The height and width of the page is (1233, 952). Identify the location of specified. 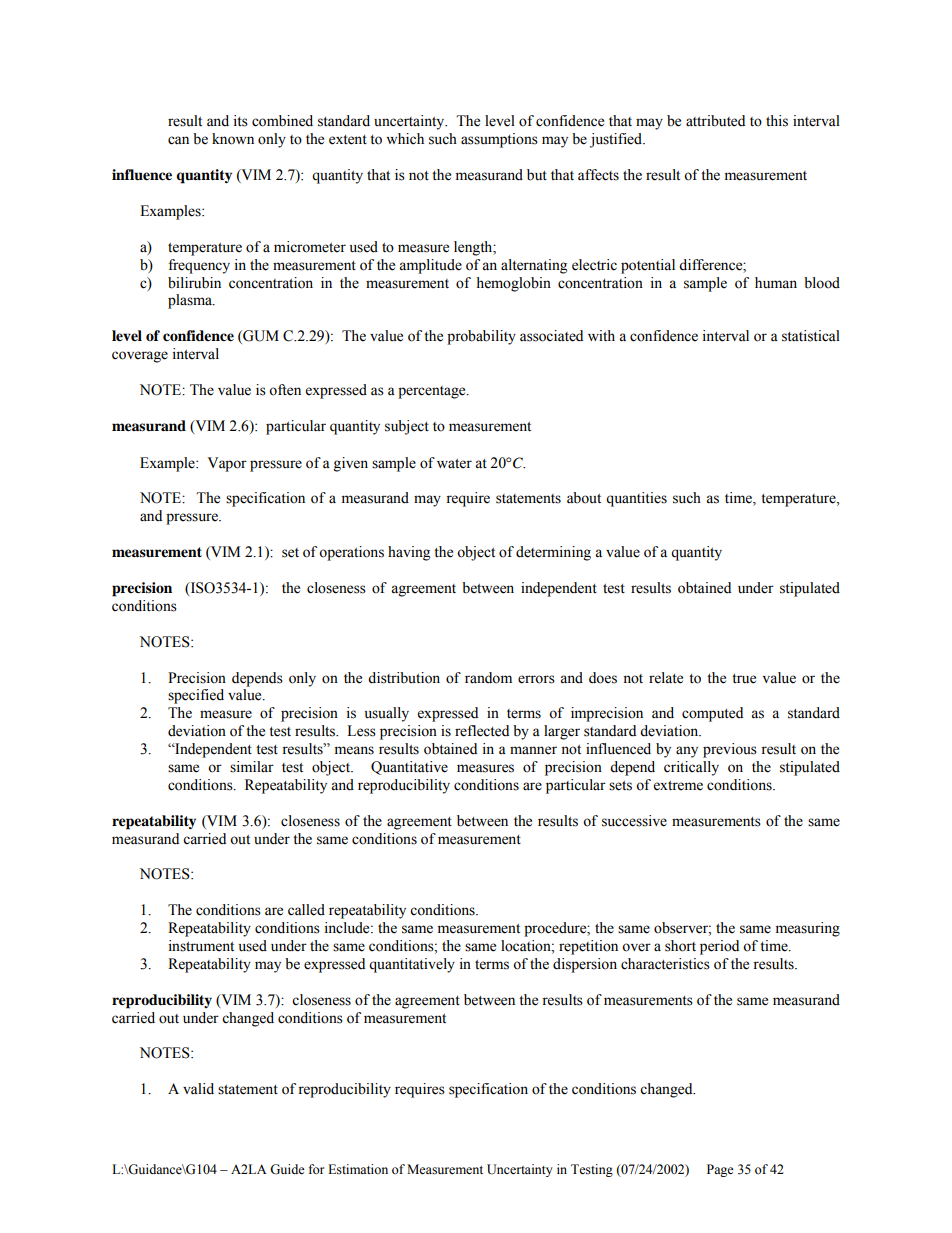
(196, 696).
